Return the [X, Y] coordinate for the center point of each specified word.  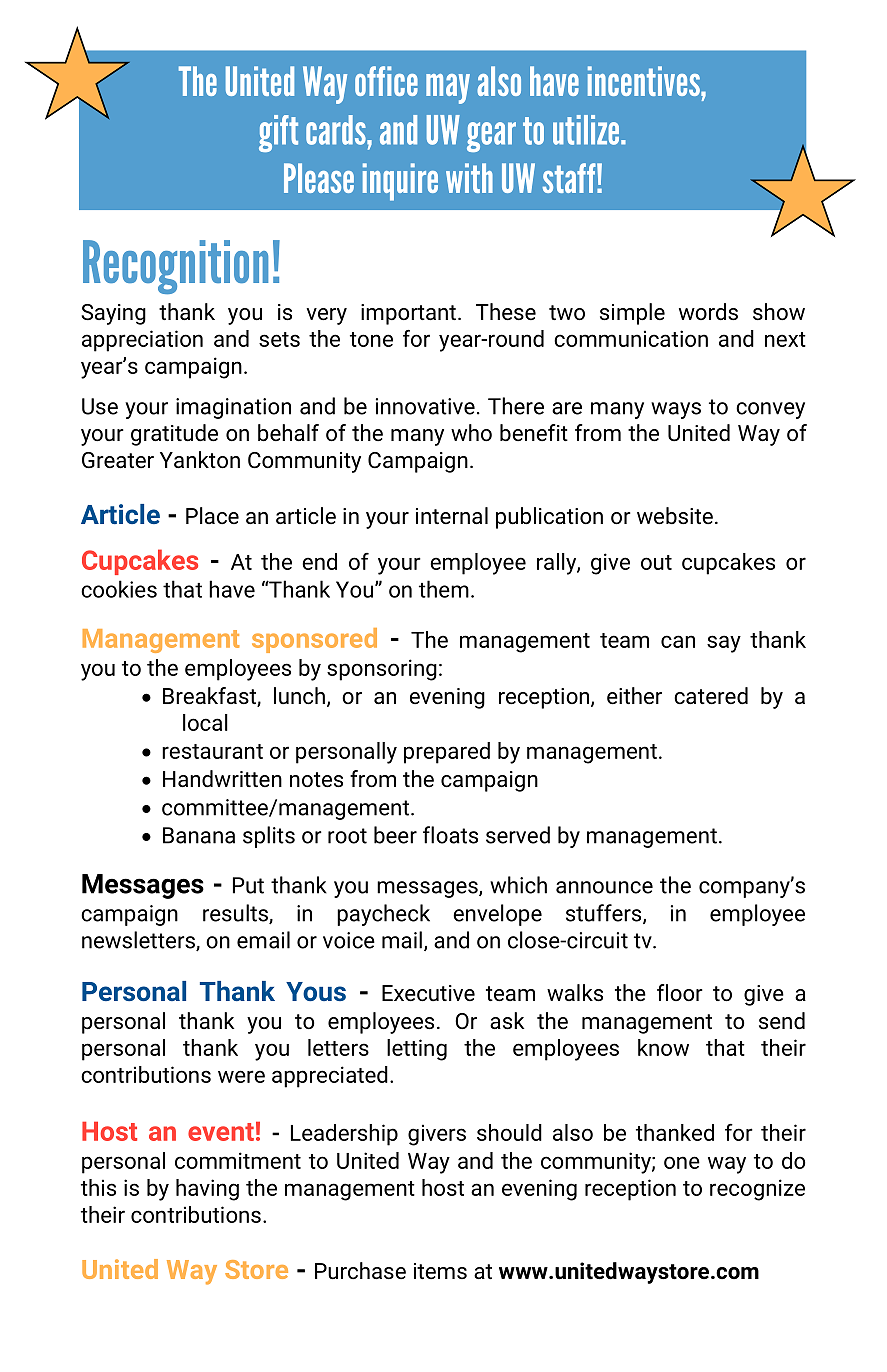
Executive [428, 993]
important [408, 314]
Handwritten [222, 778]
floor [680, 992]
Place [212, 515]
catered [711, 696]
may [448, 89]
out [656, 562]
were [241, 1076]
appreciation [142, 341]
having [207, 1190]
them [444, 589]
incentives [645, 81]
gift [278, 133]
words [708, 312]
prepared [447, 753]
